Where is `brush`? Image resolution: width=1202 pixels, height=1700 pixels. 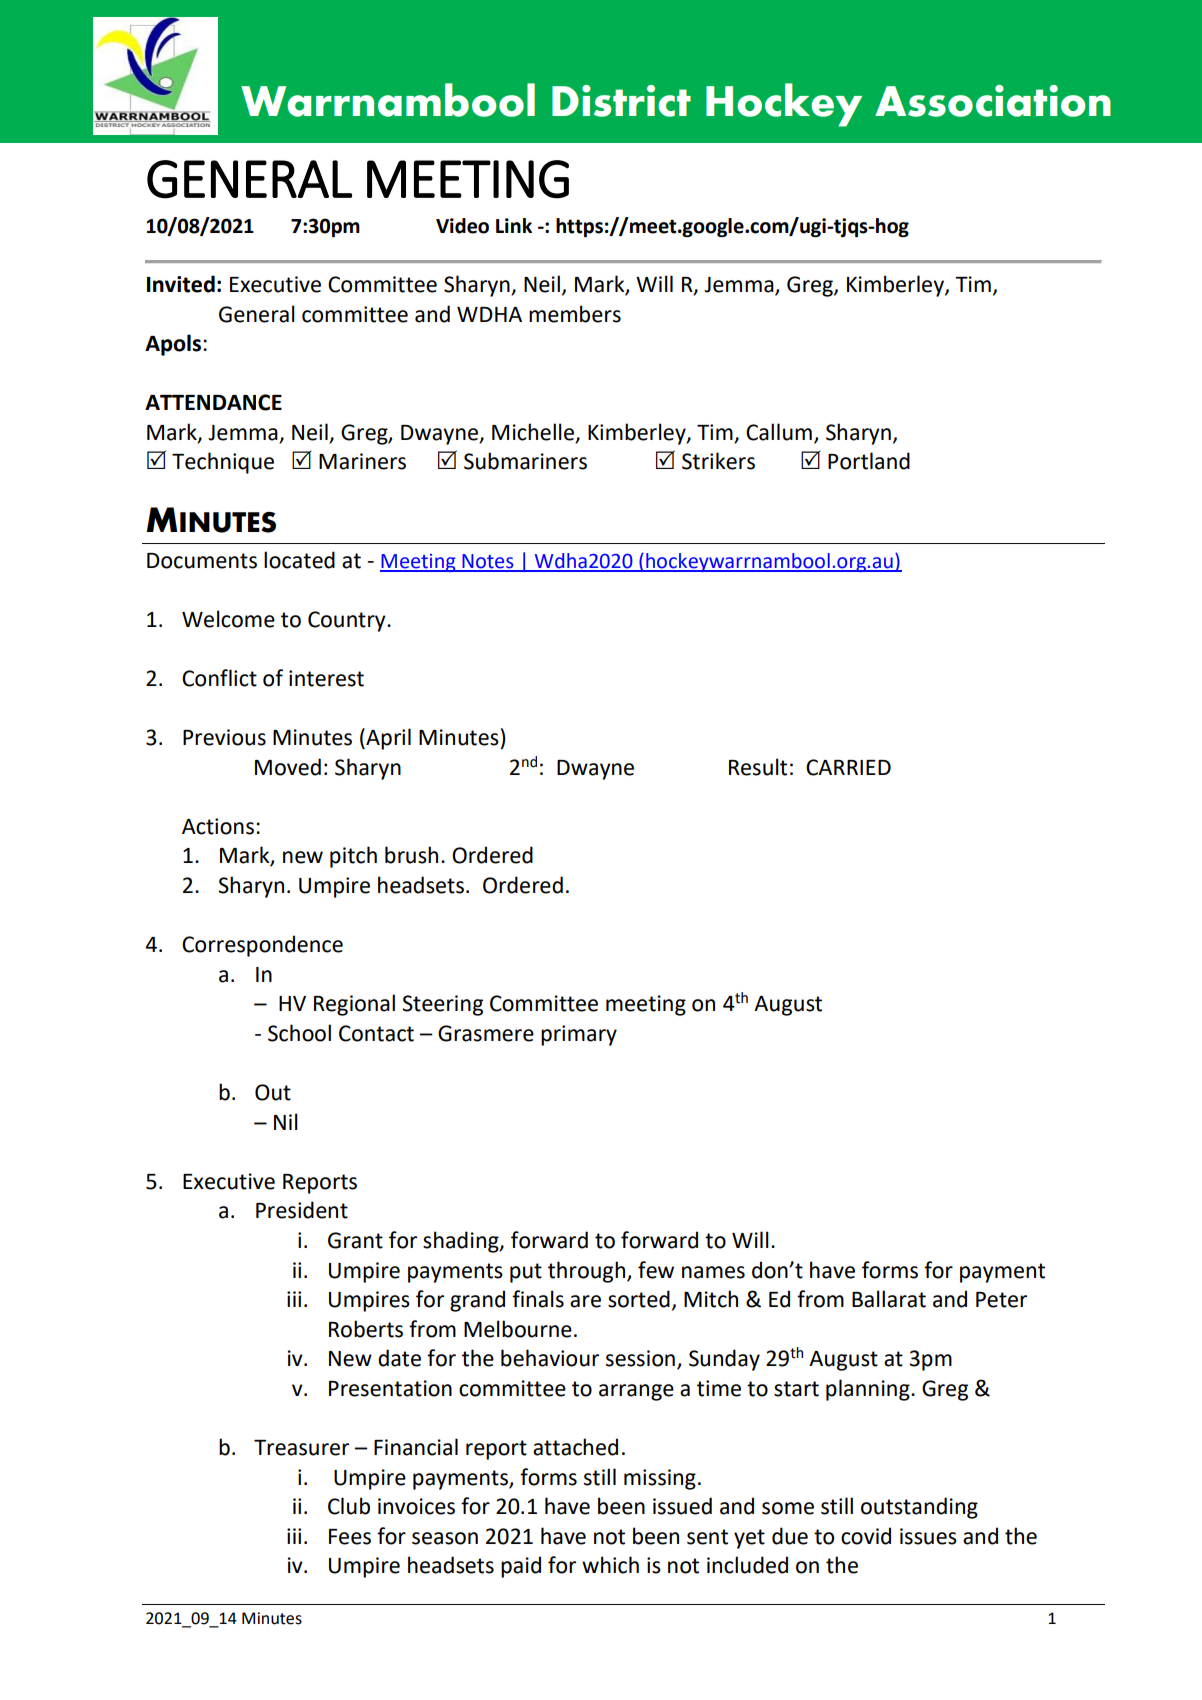 brush is located at coordinates (411, 855).
